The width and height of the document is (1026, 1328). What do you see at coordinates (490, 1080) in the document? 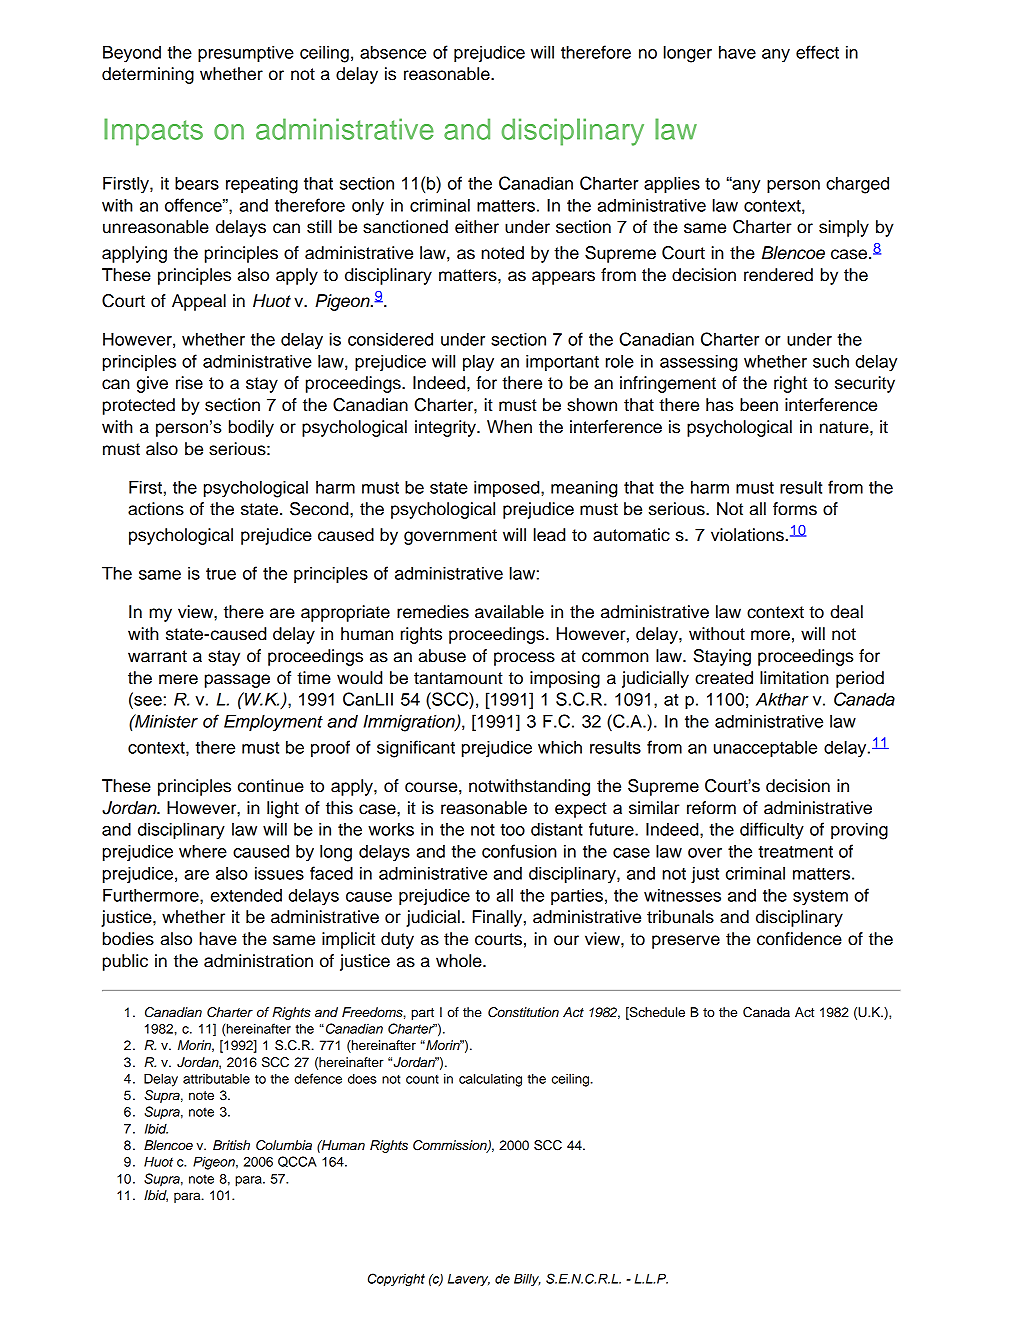
I see `calculating` at bounding box center [490, 1080].
